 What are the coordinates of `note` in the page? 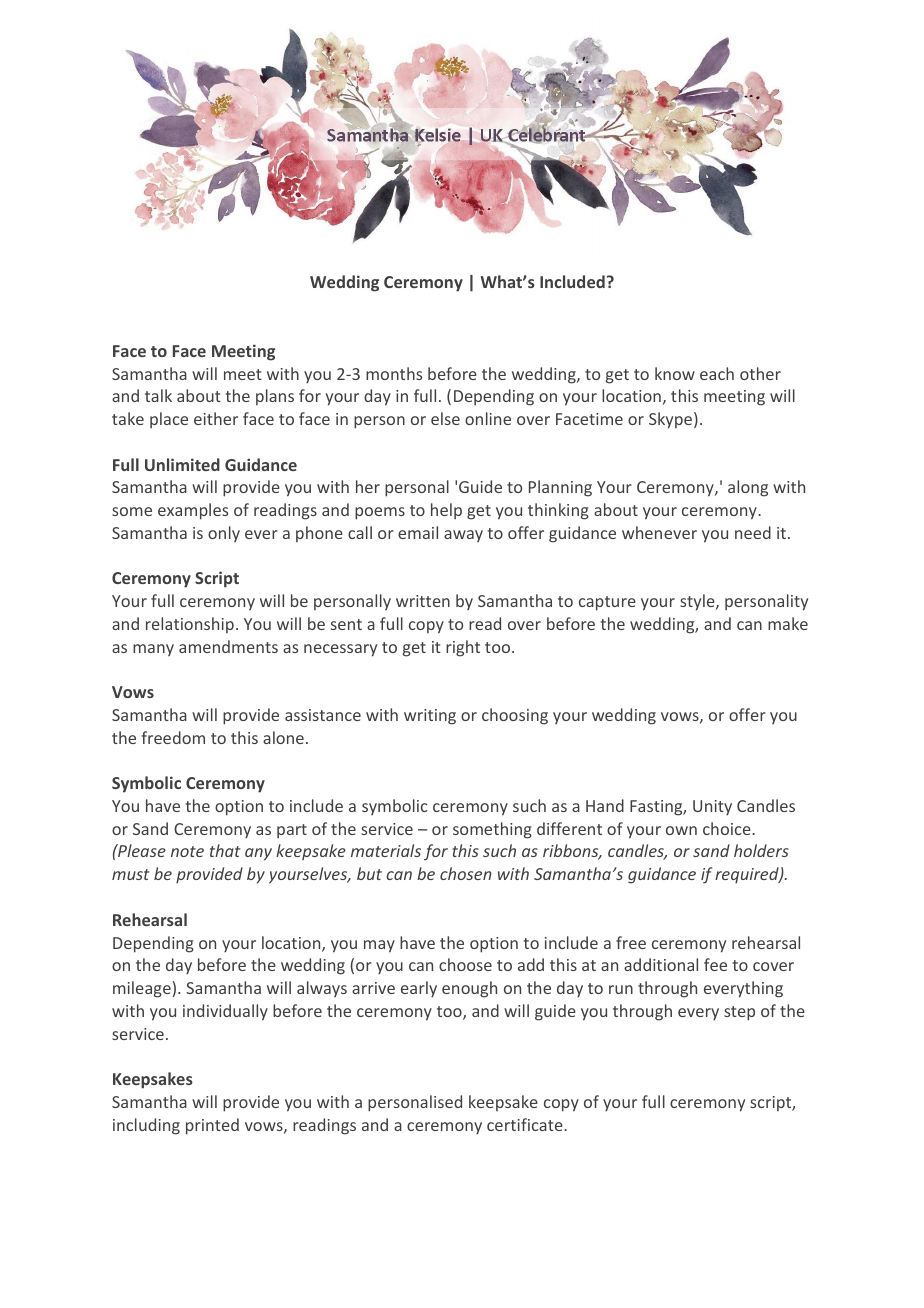 It's located at (187, 851).
